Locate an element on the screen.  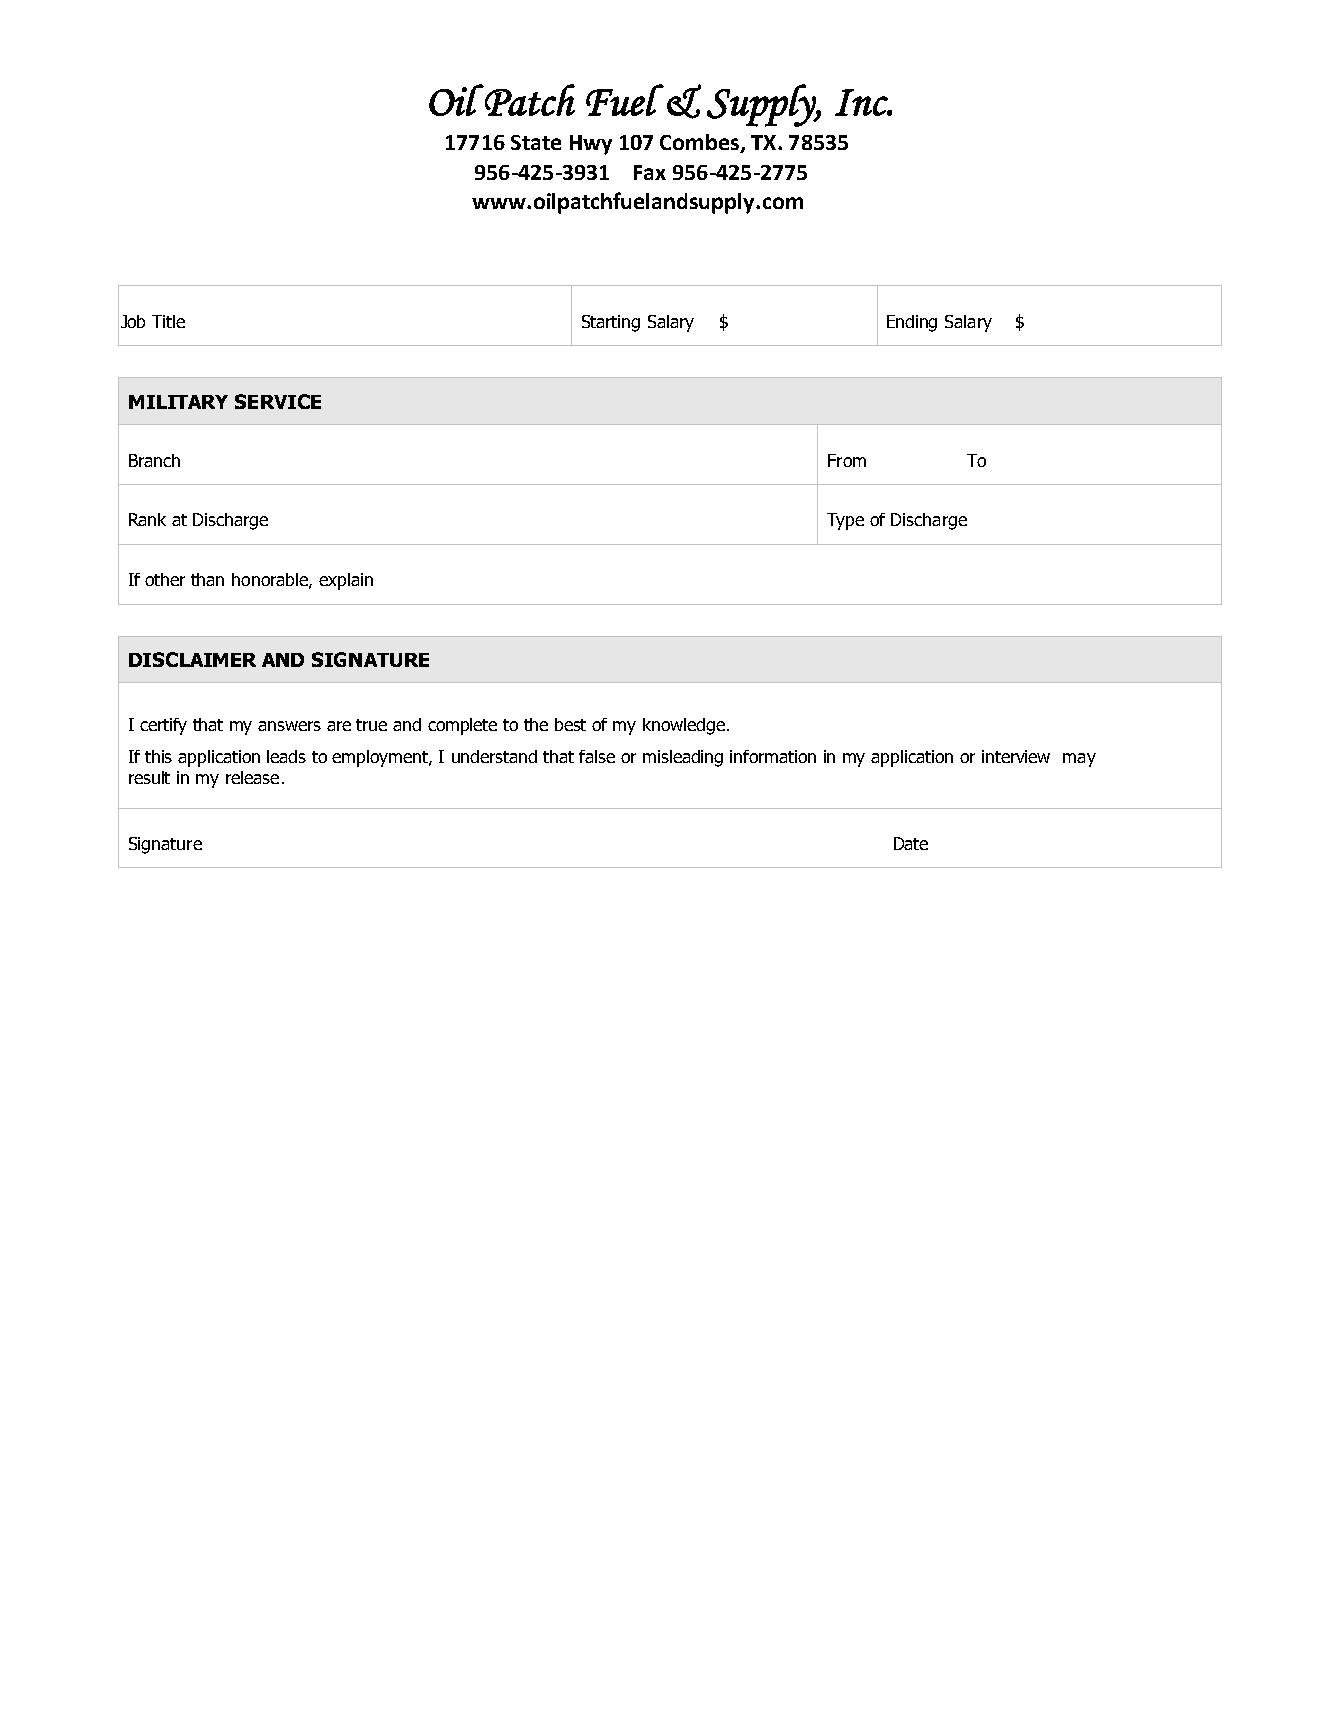
SERVICE is located at coordinates (278, 401).
